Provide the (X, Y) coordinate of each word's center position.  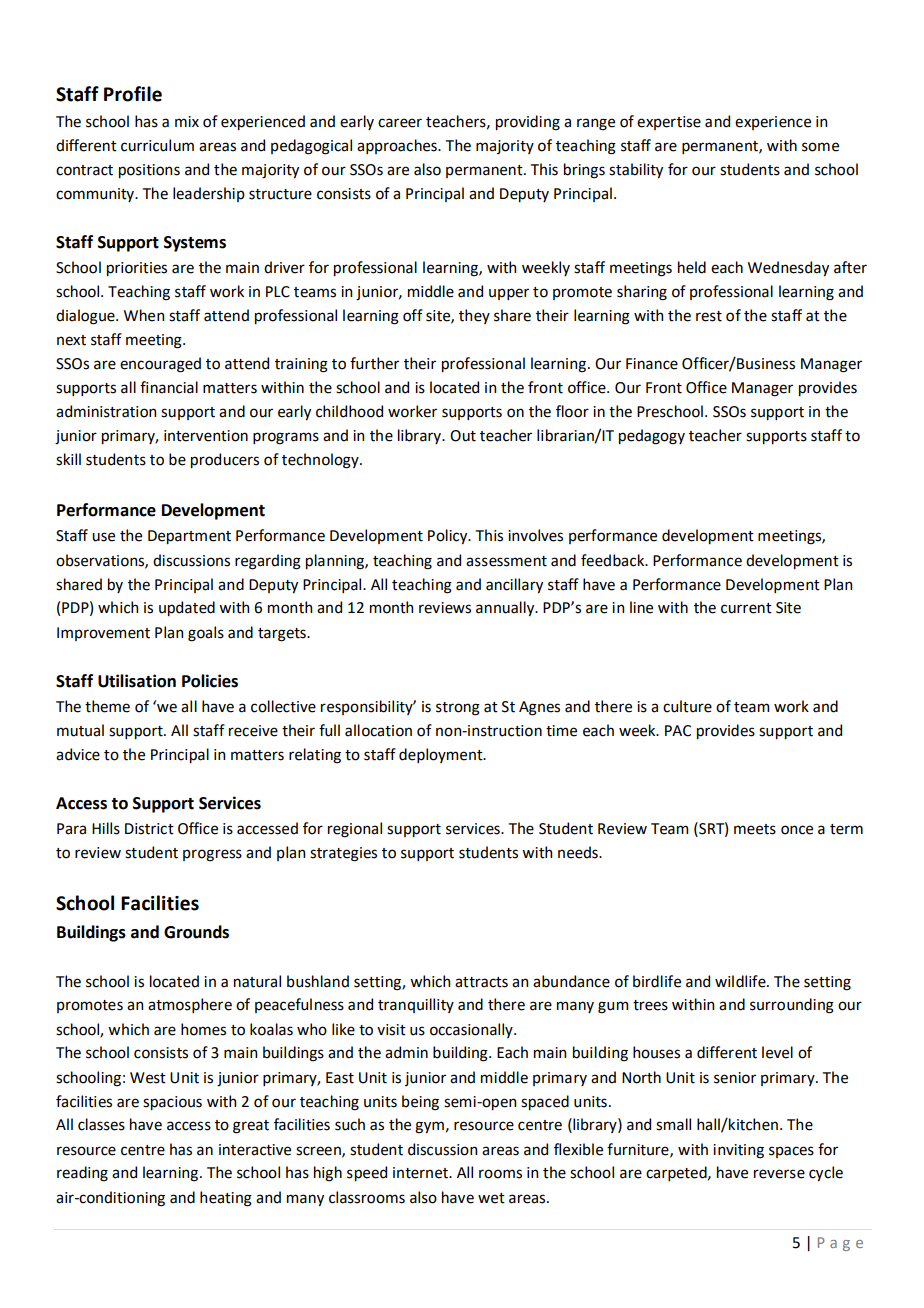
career (400, 123)
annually (506, 608)
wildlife (741, 981)
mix (187, 121)
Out (463, 436)
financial (169, 387)
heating (226, 1199)
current (746, 608)
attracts (481, 982)
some (820, 147)
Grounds (196, 932)
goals (206, 634)
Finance (652, 364)
